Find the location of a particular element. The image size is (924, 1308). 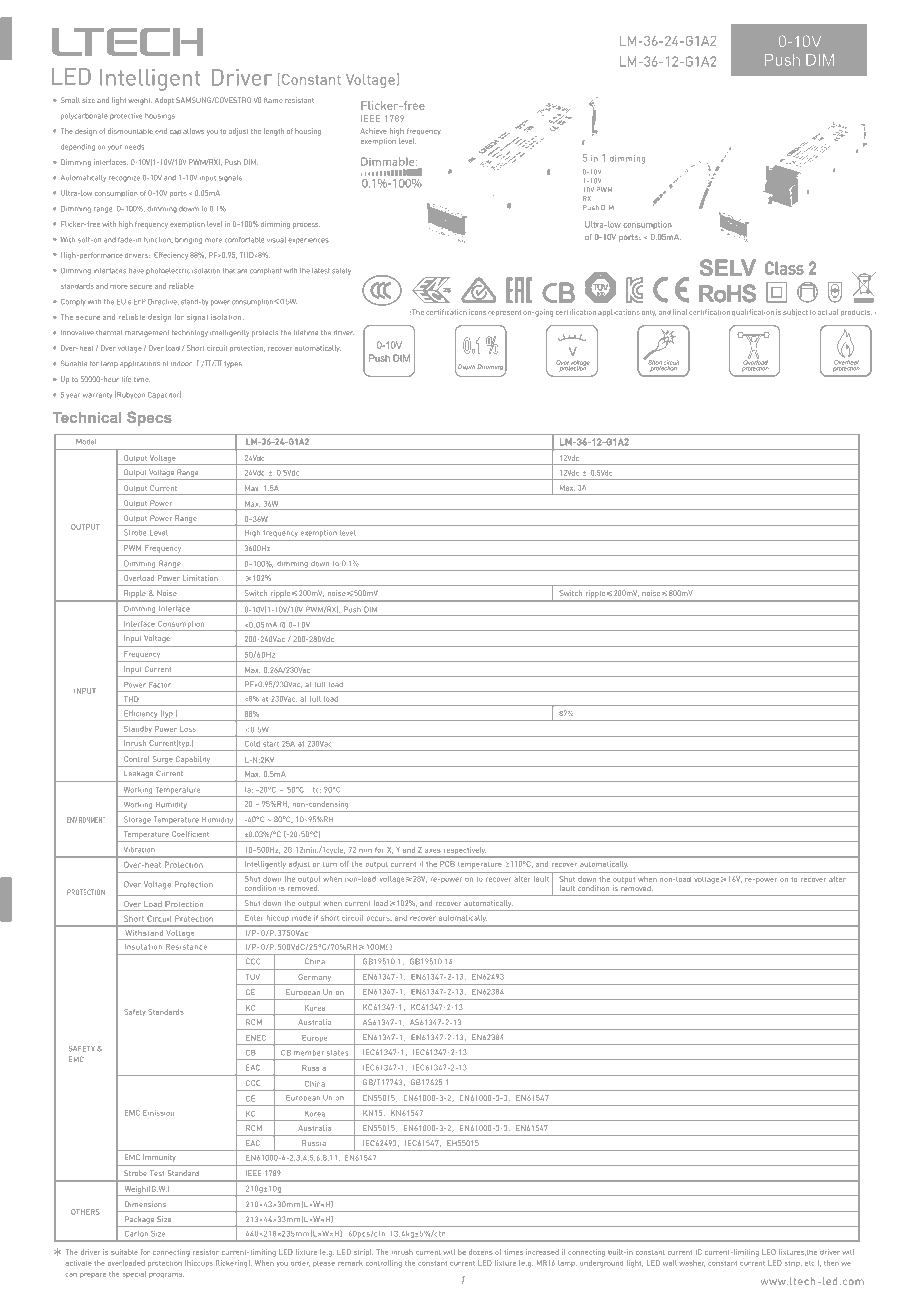

allows is located at coordinates (193, 131).
